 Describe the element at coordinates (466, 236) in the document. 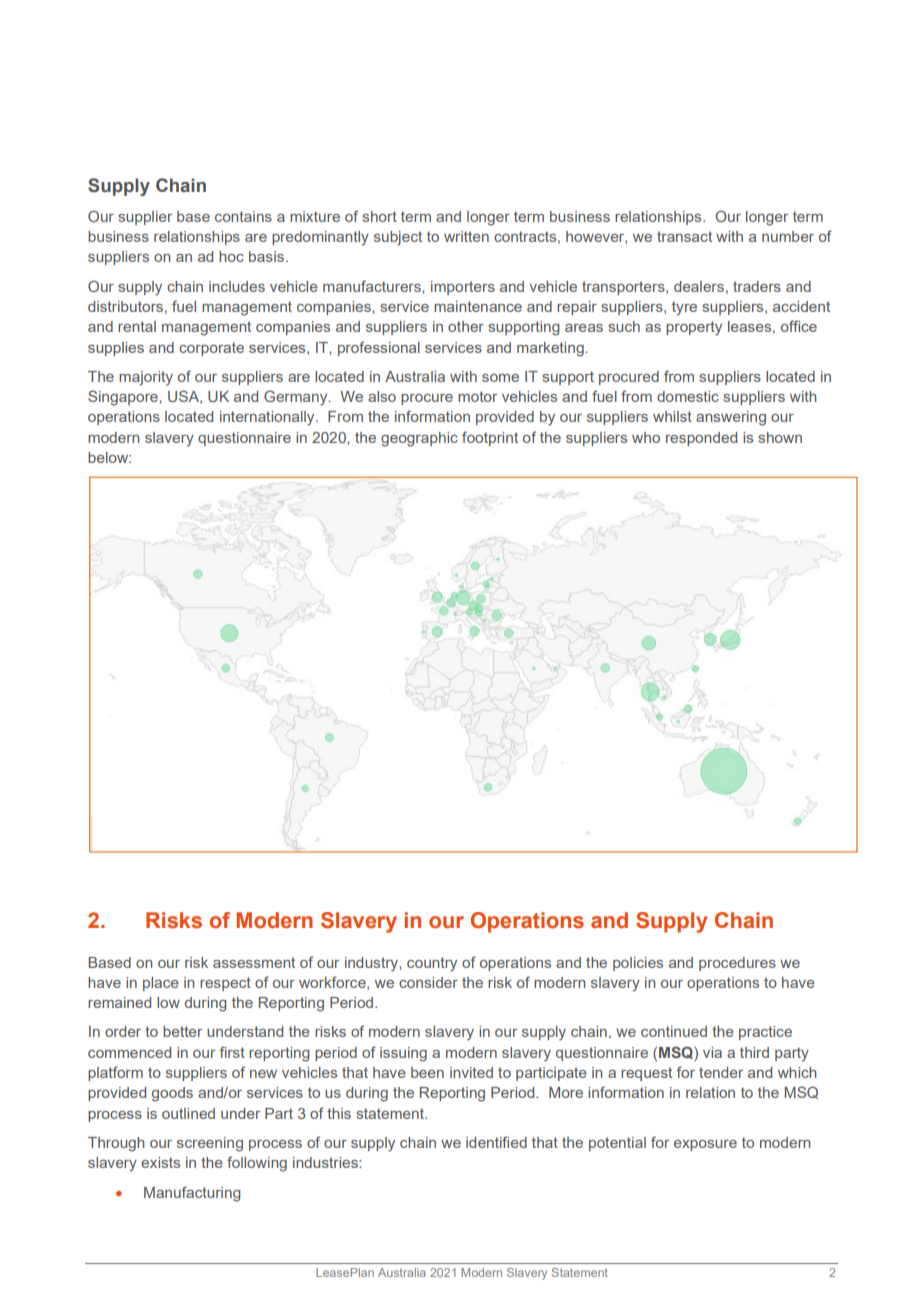

I see `written` at that location.
